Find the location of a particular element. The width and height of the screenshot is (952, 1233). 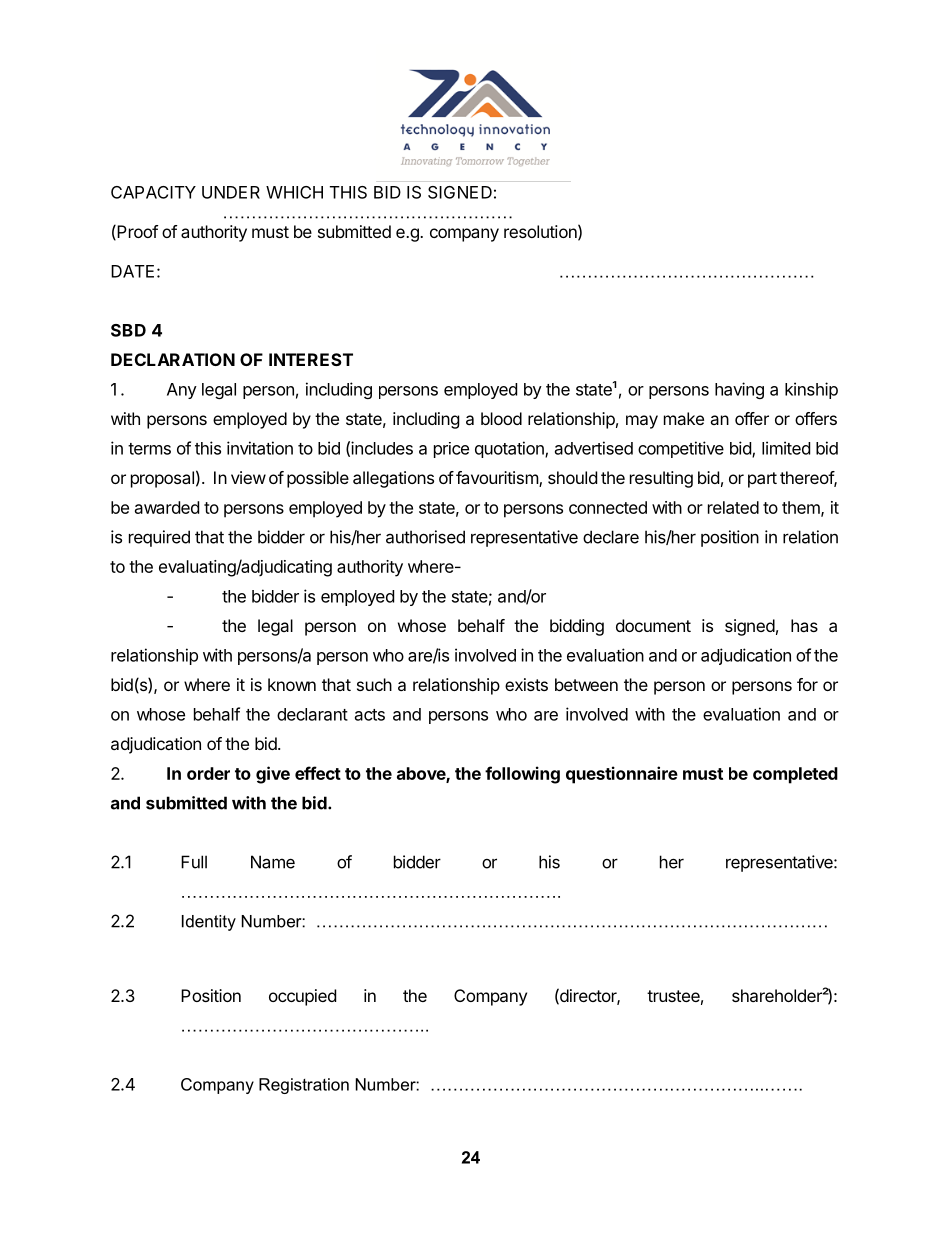

having is located at coordinates (739, 390).
